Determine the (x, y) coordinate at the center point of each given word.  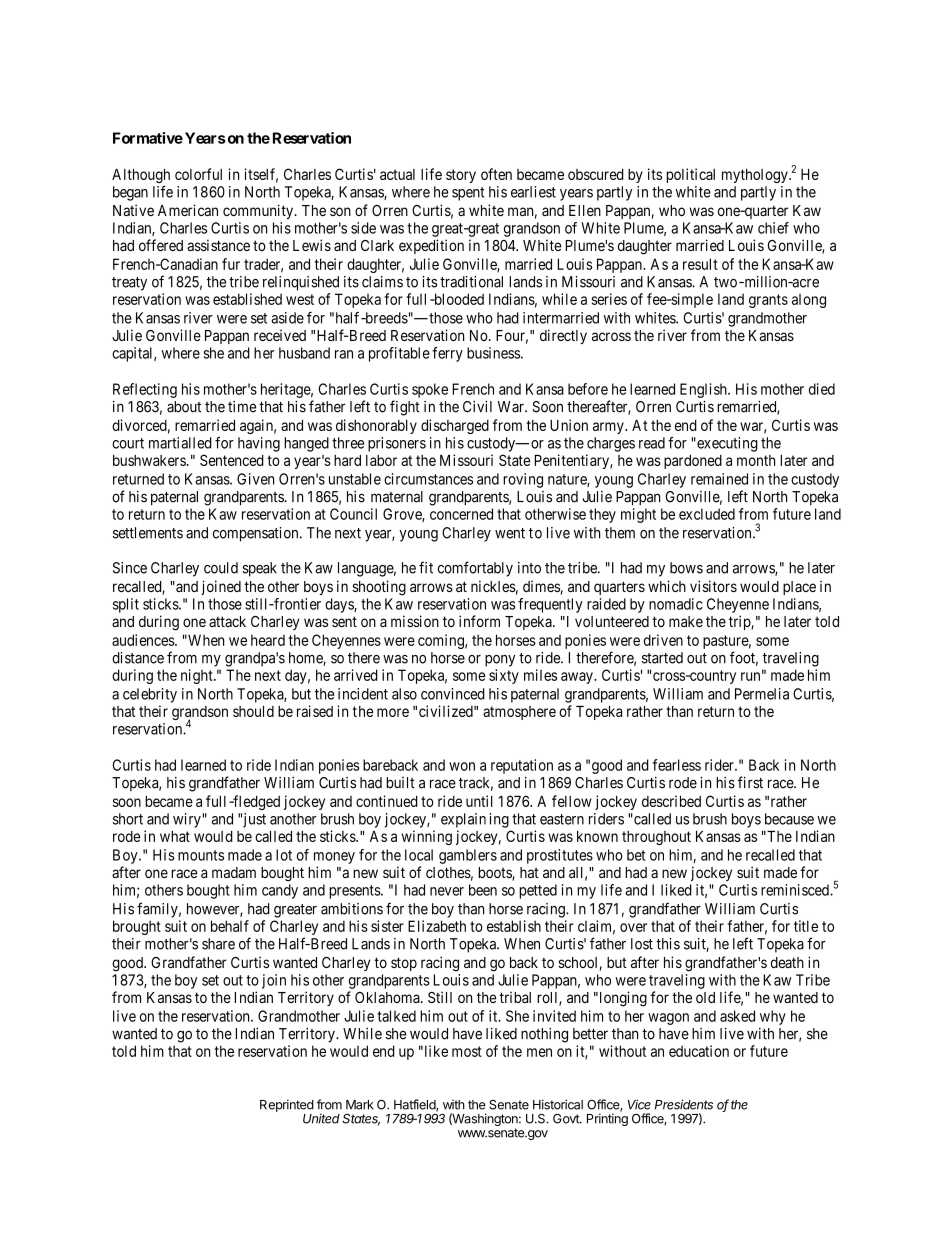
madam (234, 872)
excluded (707, 514)
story (461, 176)
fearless (677, 765)
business (493, 353)
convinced (453, 694)
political (690, 175)
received (280, 335)
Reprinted (287, 1105)
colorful (198, 174)
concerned (461, 514)
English (704, 390)
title (806, 926)
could (221, 568)
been (483, 890)
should (253, 711)
